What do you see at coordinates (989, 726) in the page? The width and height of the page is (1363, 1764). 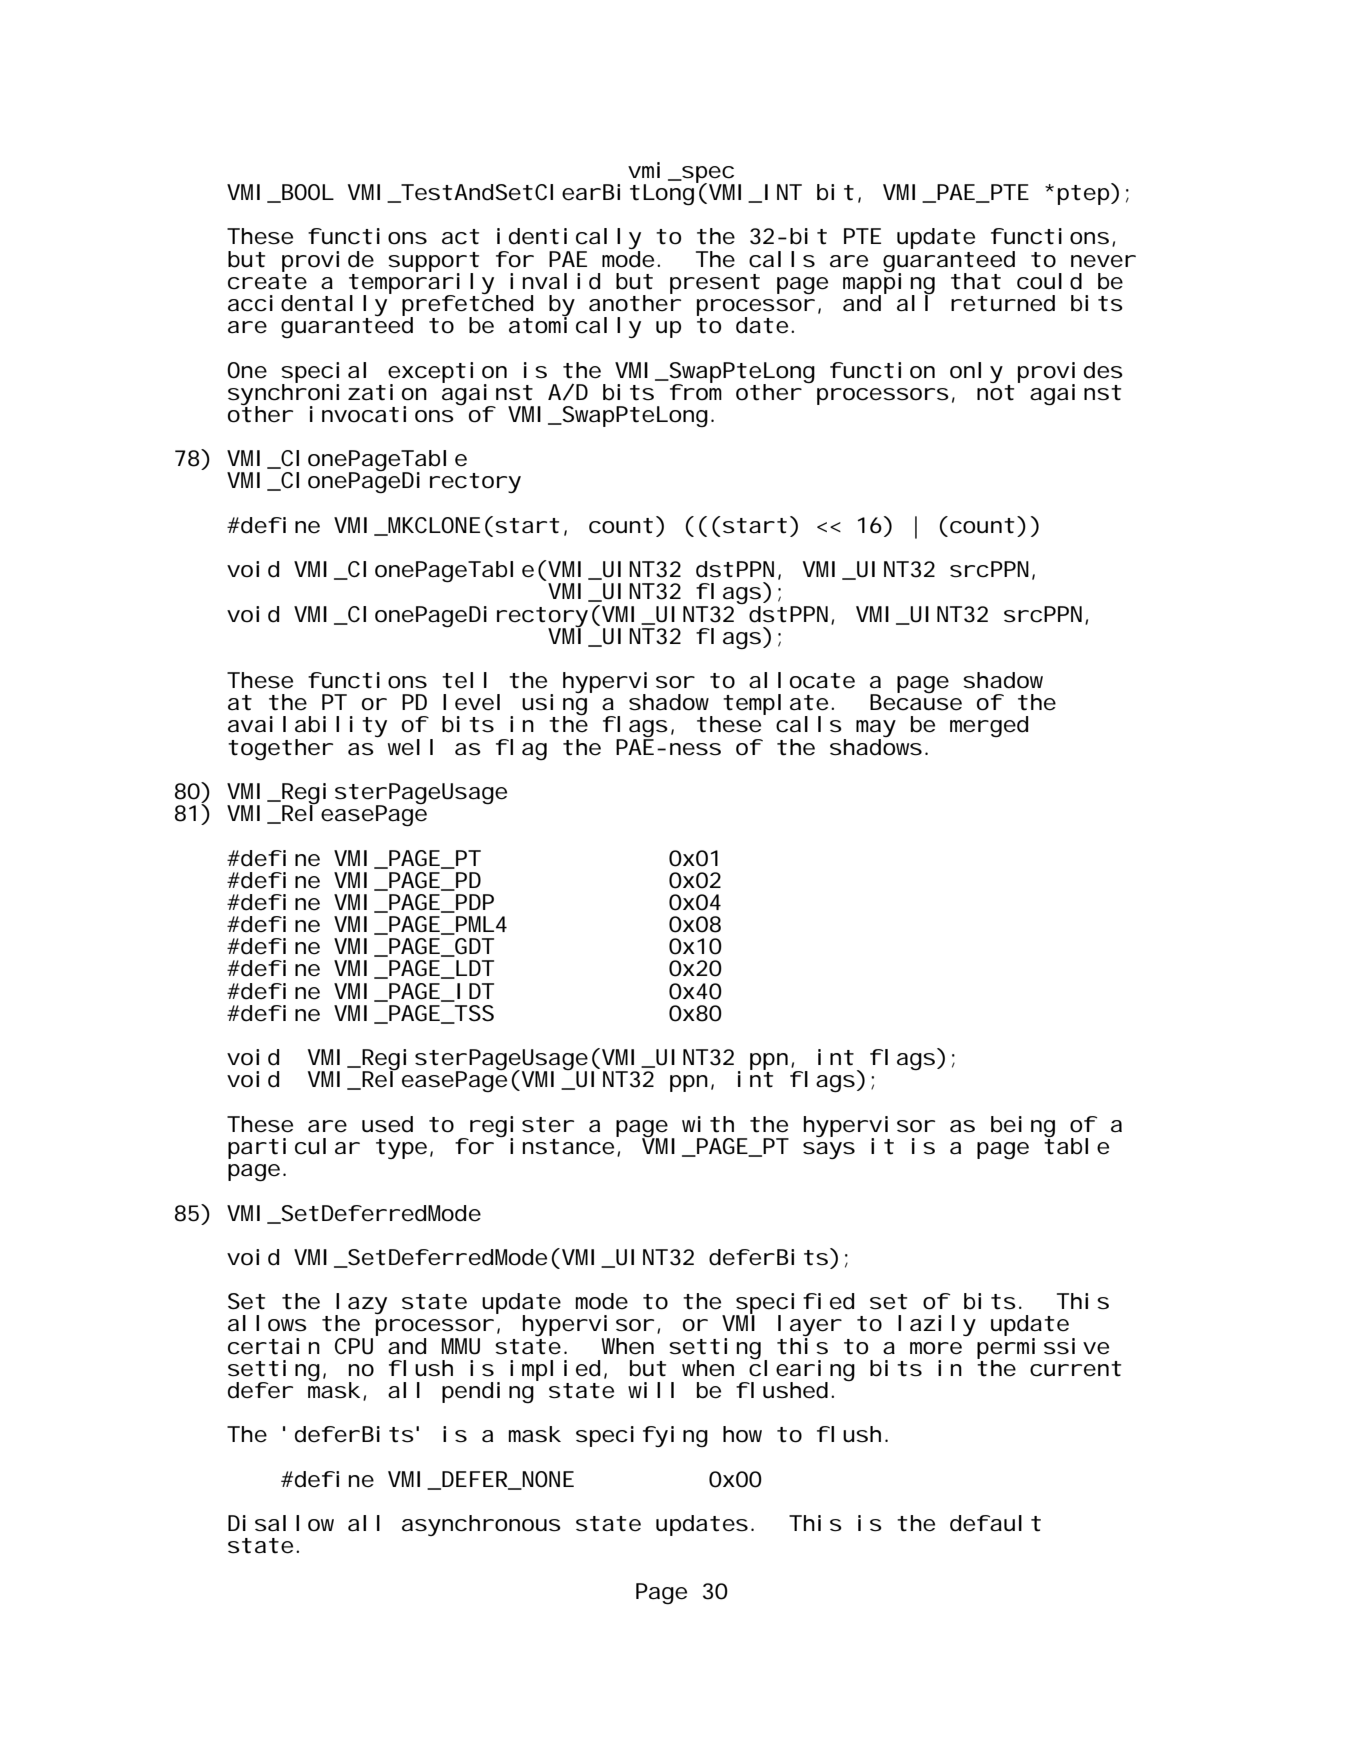 I see `merged` at bounding box center [989, 726].
